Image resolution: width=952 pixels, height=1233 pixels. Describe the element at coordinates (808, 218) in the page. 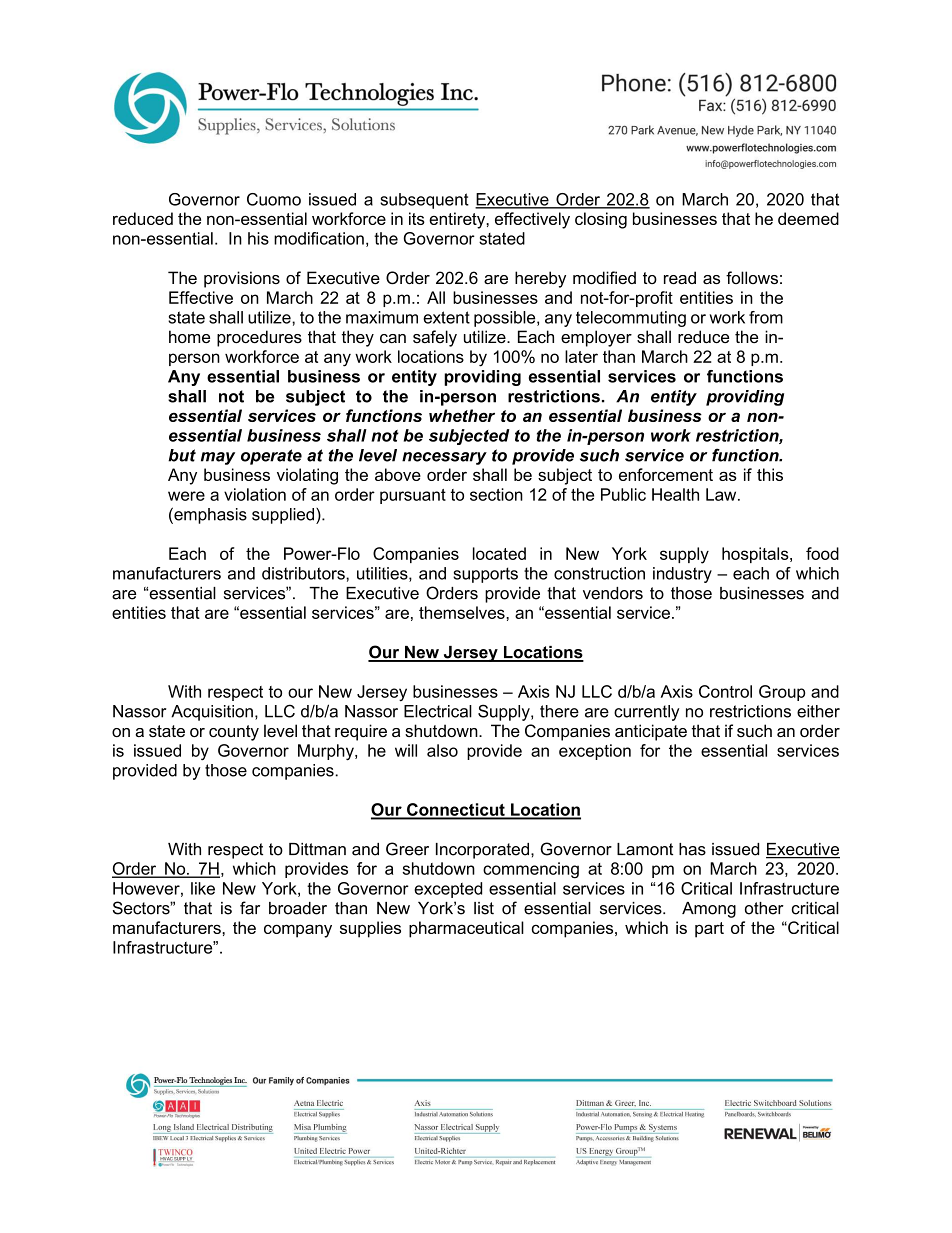

I see `deemed` at that location.
